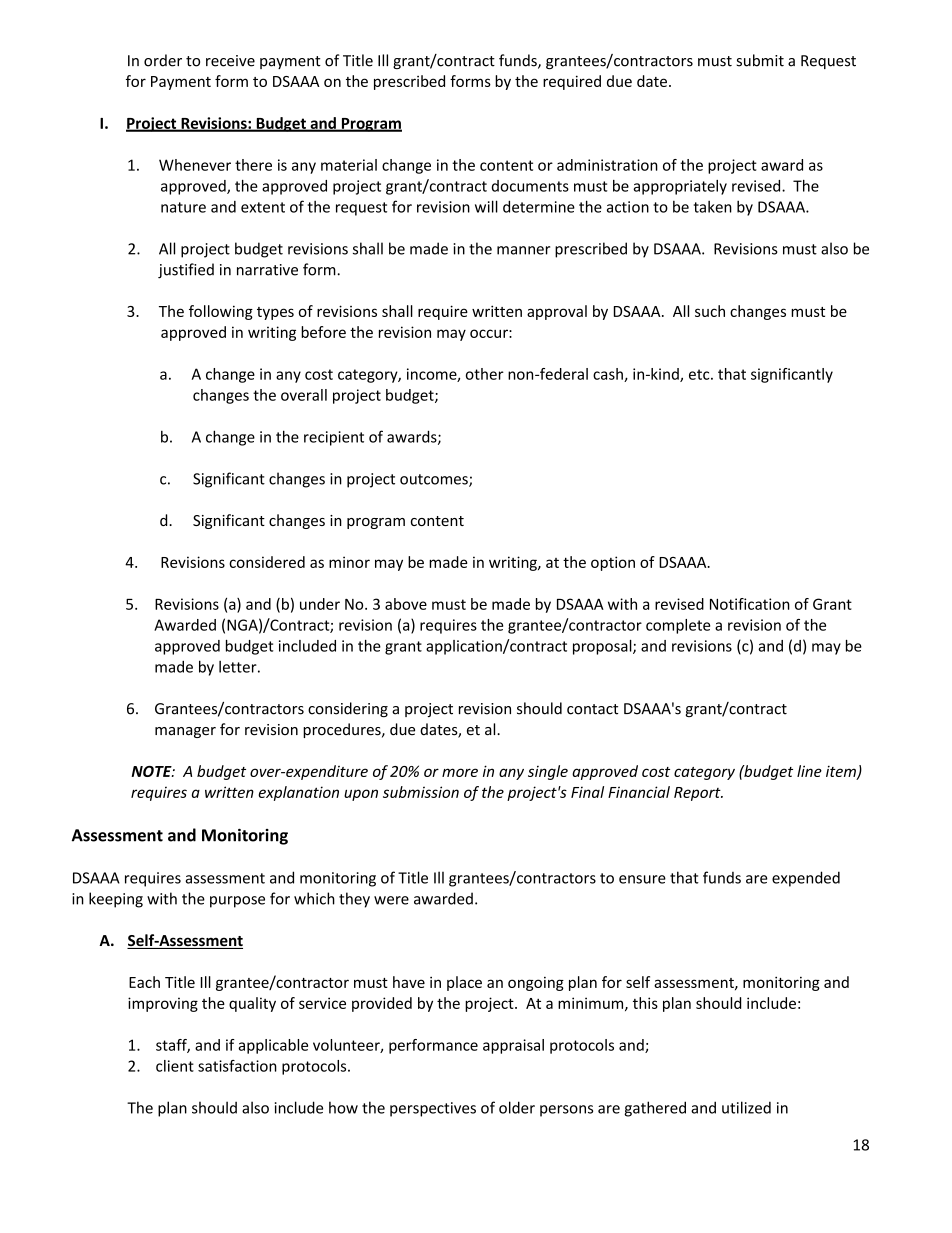 The image size is (952, 1233). What do you see at coordinates (175, 1066) in the document?
I see `client` at bounding box center [175, 1066].
